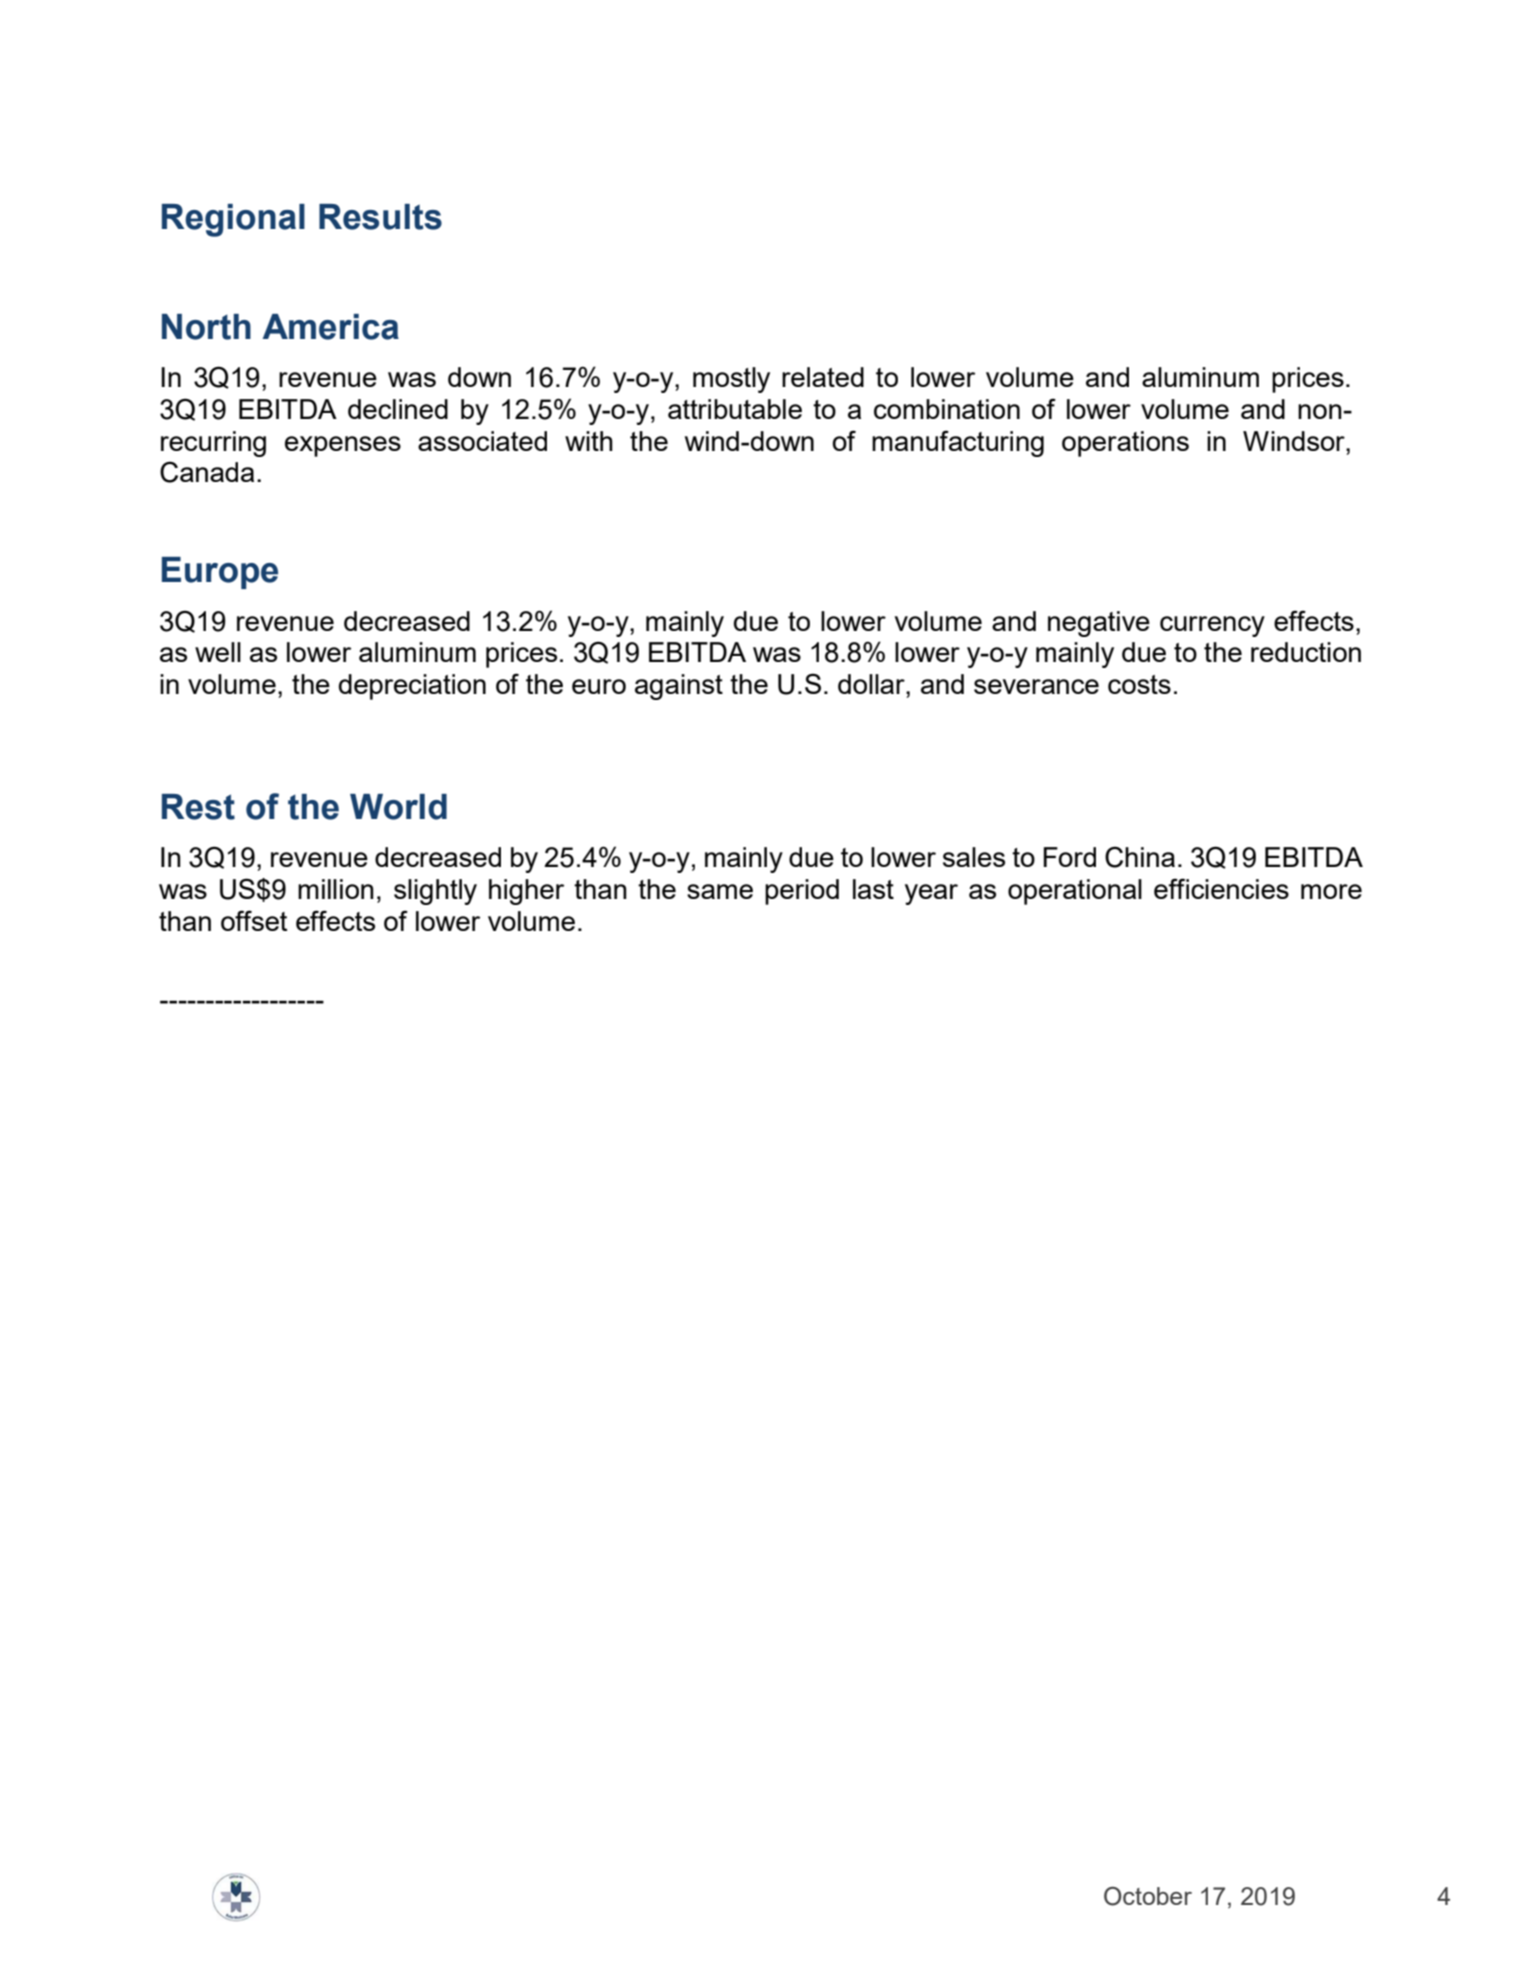 The height and width of the screenshot is (1979, 1529). What do you see at coordinates (1221, 888) in the screenshot?
I see `efficiencies` at bounding box center [1221, 888].
